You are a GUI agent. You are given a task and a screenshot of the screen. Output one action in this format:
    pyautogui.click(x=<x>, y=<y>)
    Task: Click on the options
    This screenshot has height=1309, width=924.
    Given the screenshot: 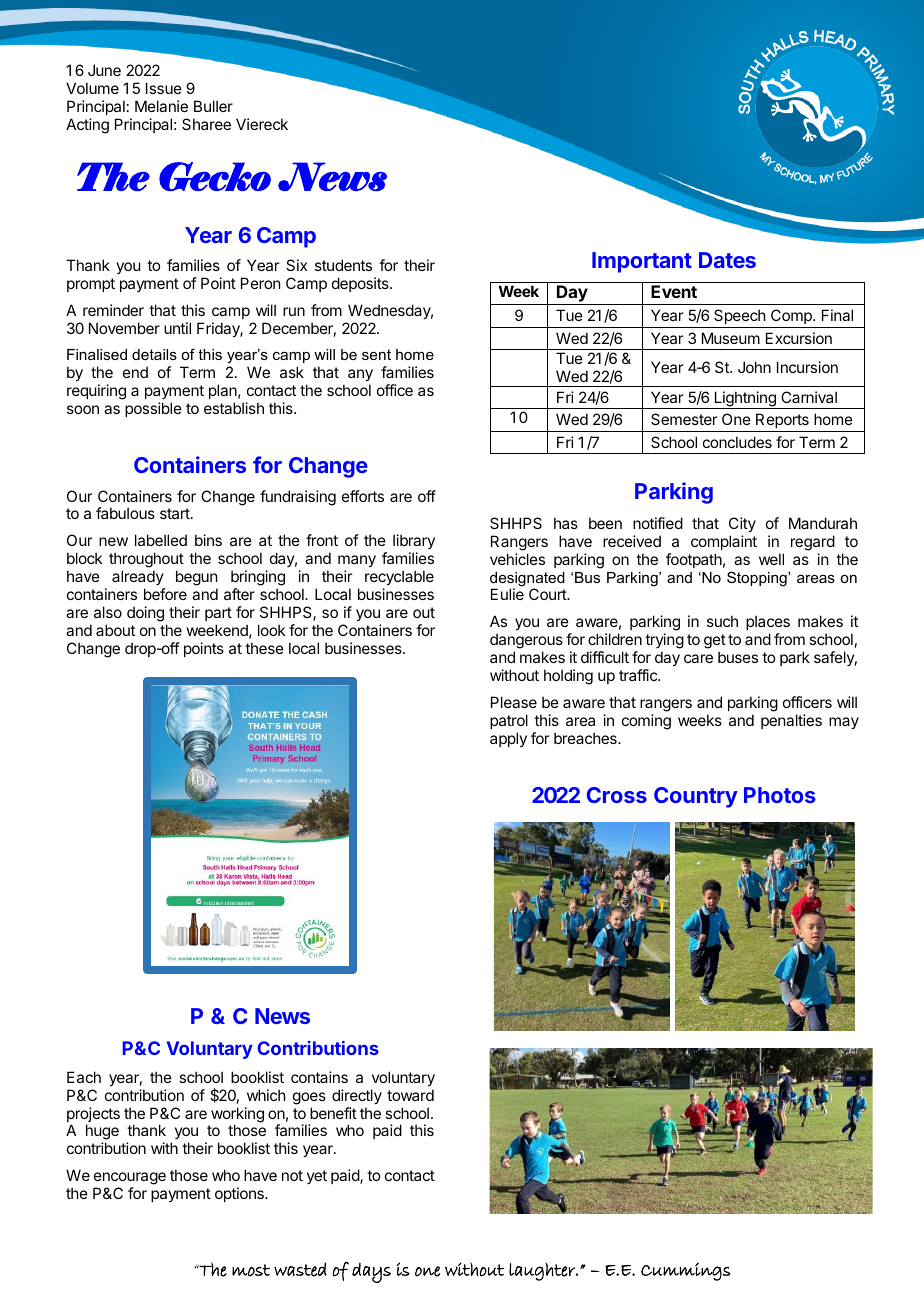 What is the action you would take?
    pyautogui.click(x=240, y=1194)
